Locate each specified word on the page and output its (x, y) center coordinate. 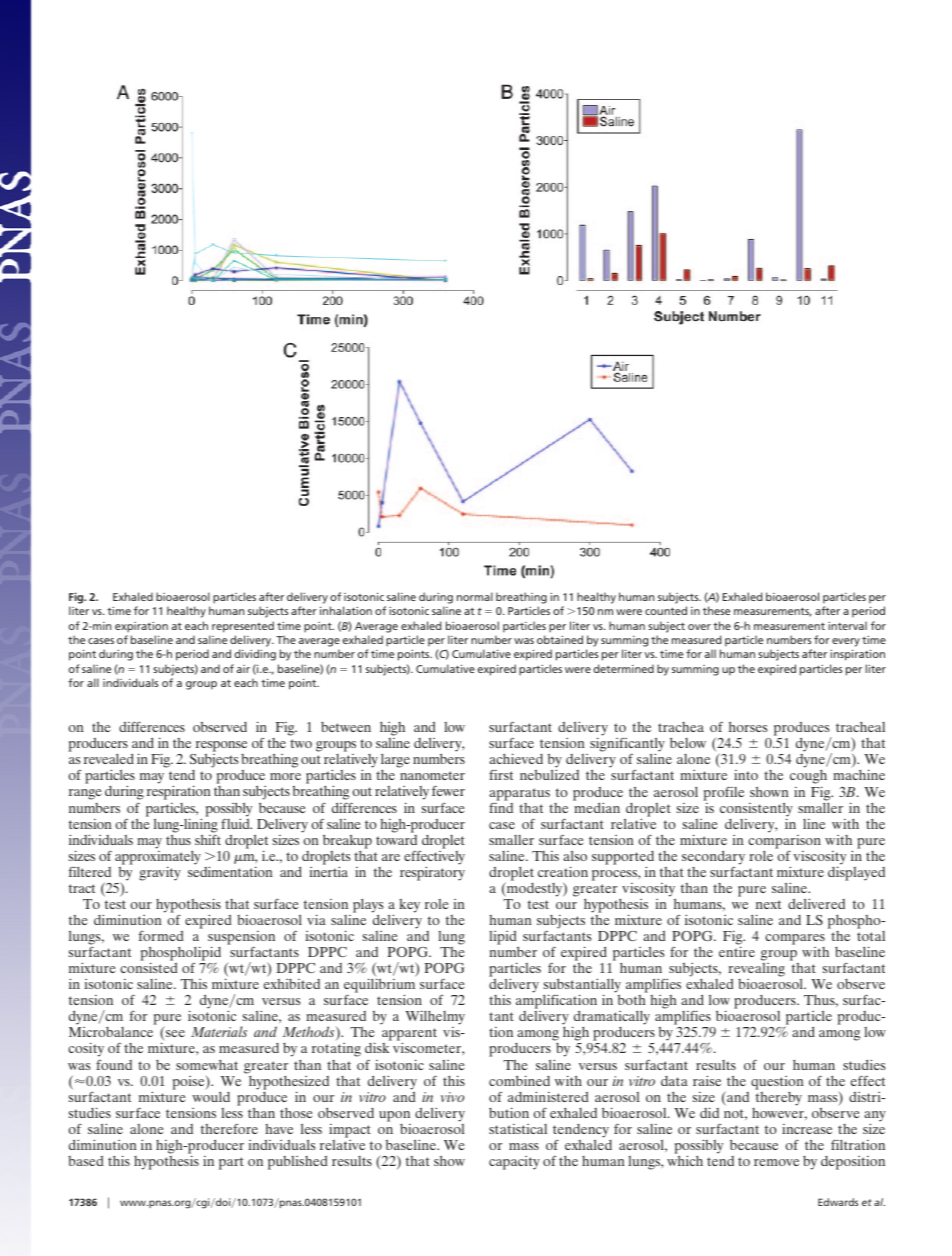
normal (475, 596)
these (716, 610)
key (409, 906)
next (768, 904)
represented (243, 627)
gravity (160, 873)
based (85, 1161)
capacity (514, 1163)
